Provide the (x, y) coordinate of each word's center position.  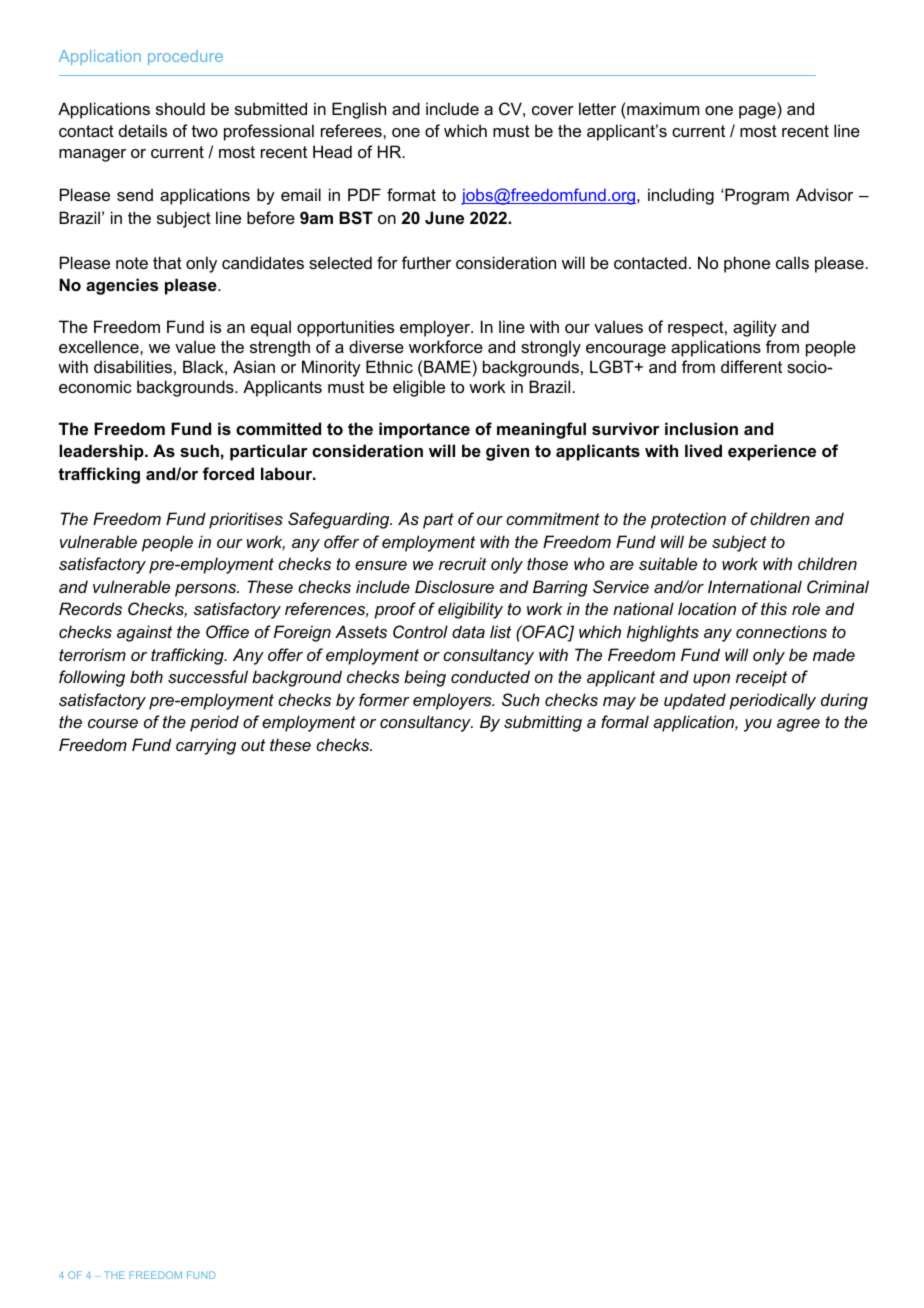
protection (688, 520)
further (426, 262)
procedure (185, 57)
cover (553, 110)
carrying (206, 746)
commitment (553, 518)
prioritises (246, 520)
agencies (122, 286)
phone (747, 264)
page (758, 112)
